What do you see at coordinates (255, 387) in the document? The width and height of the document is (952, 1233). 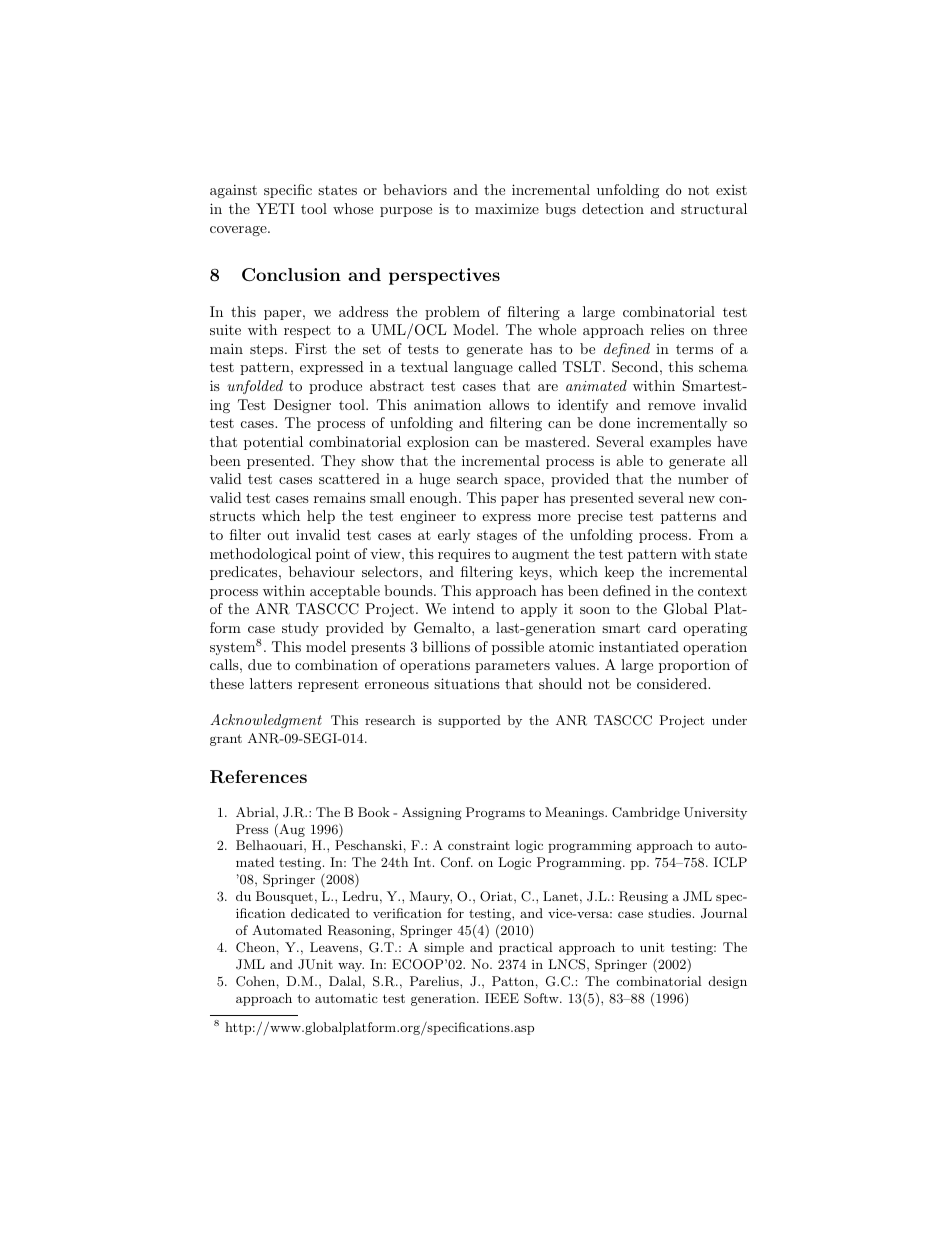 I see `unfolded` at bounding box center [255, 387].
